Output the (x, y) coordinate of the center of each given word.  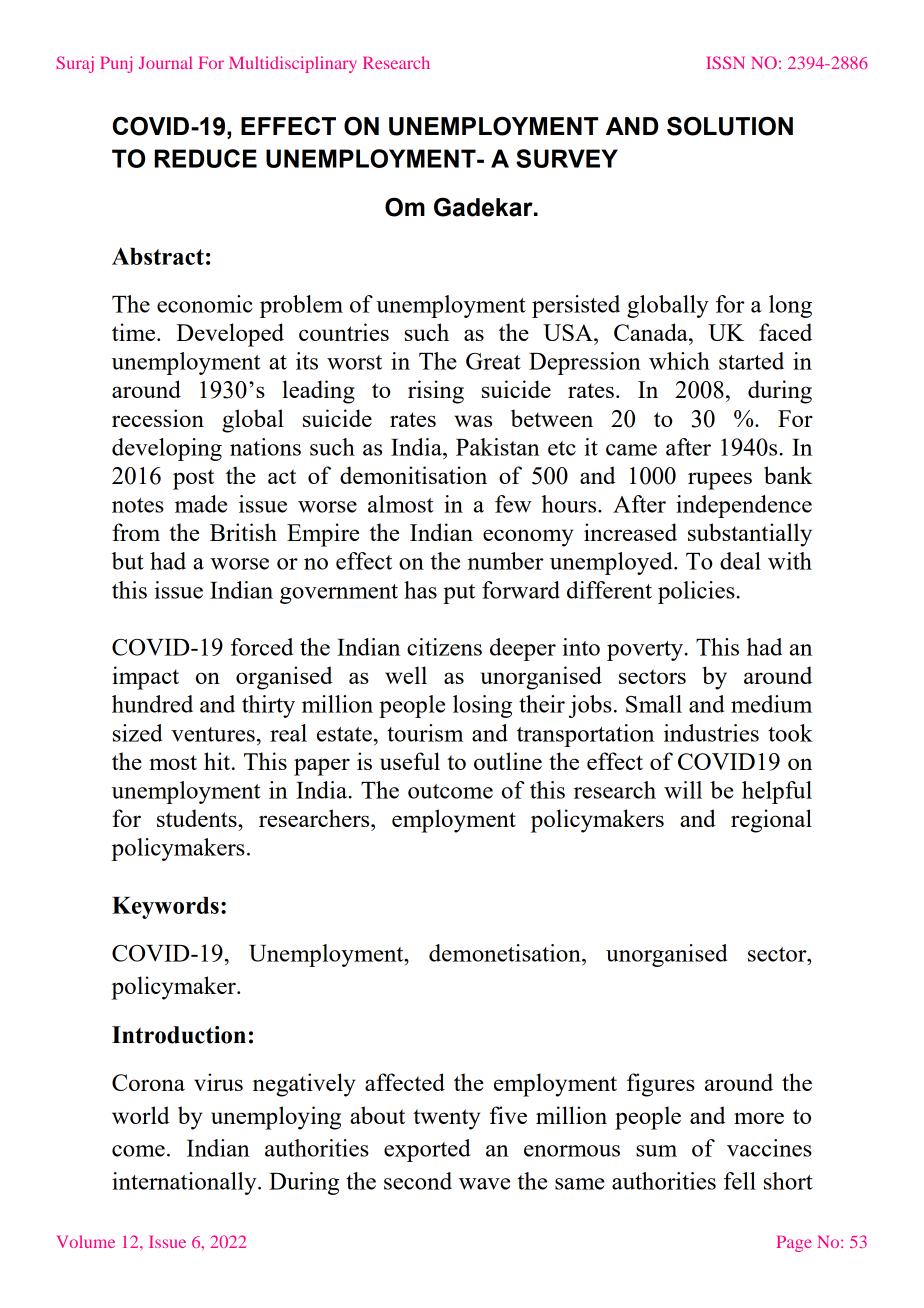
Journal (165, 62)
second (418, 1181)
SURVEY (567, 158)
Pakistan (498, 447)
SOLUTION (730, 126)
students (198, 818)
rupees (720, 481)
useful (410, 761)
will (683, 790)
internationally (185, 1183)
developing (167, 449)
